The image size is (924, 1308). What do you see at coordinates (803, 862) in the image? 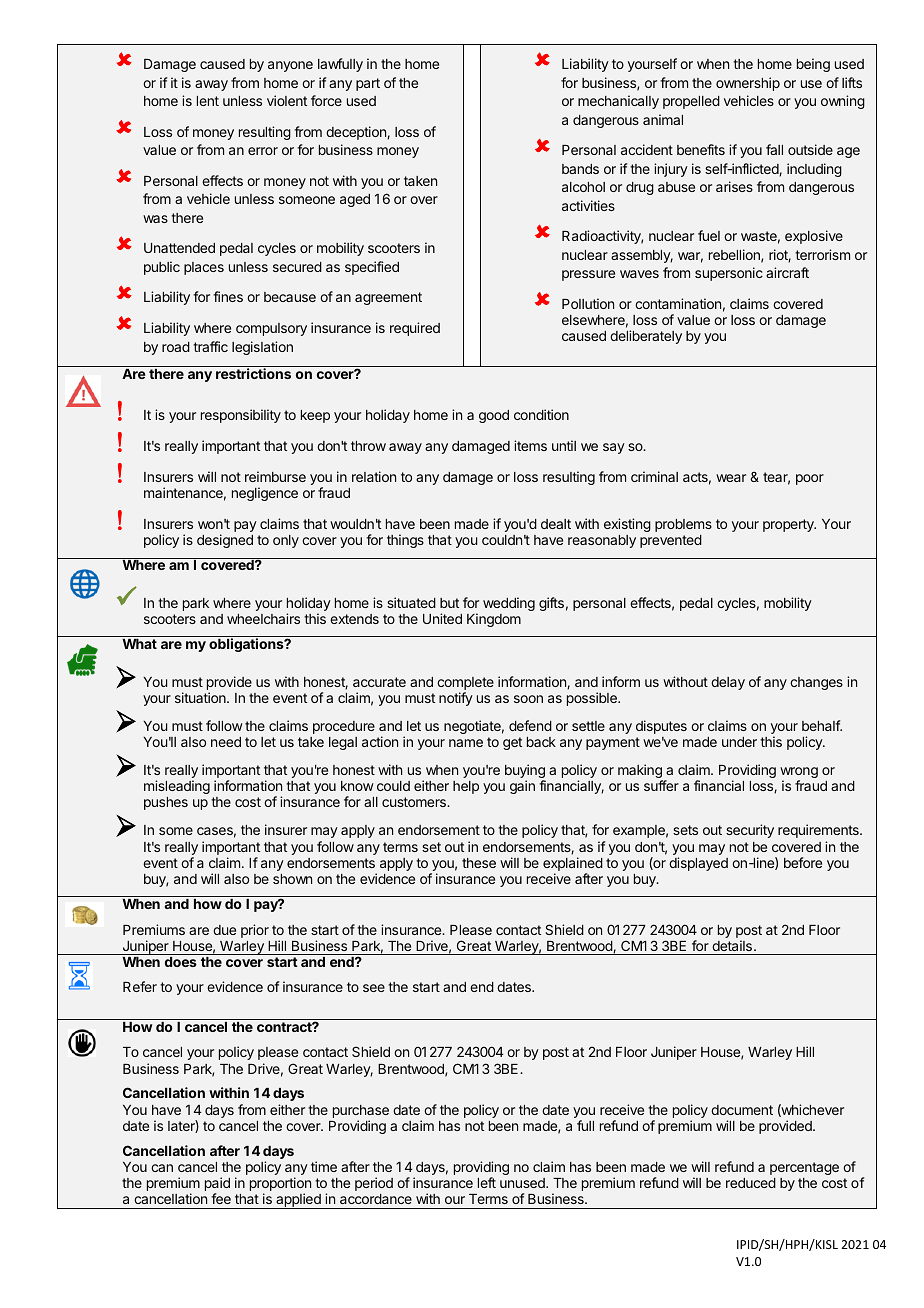
I see `before` at bounding box center [803, 862].
